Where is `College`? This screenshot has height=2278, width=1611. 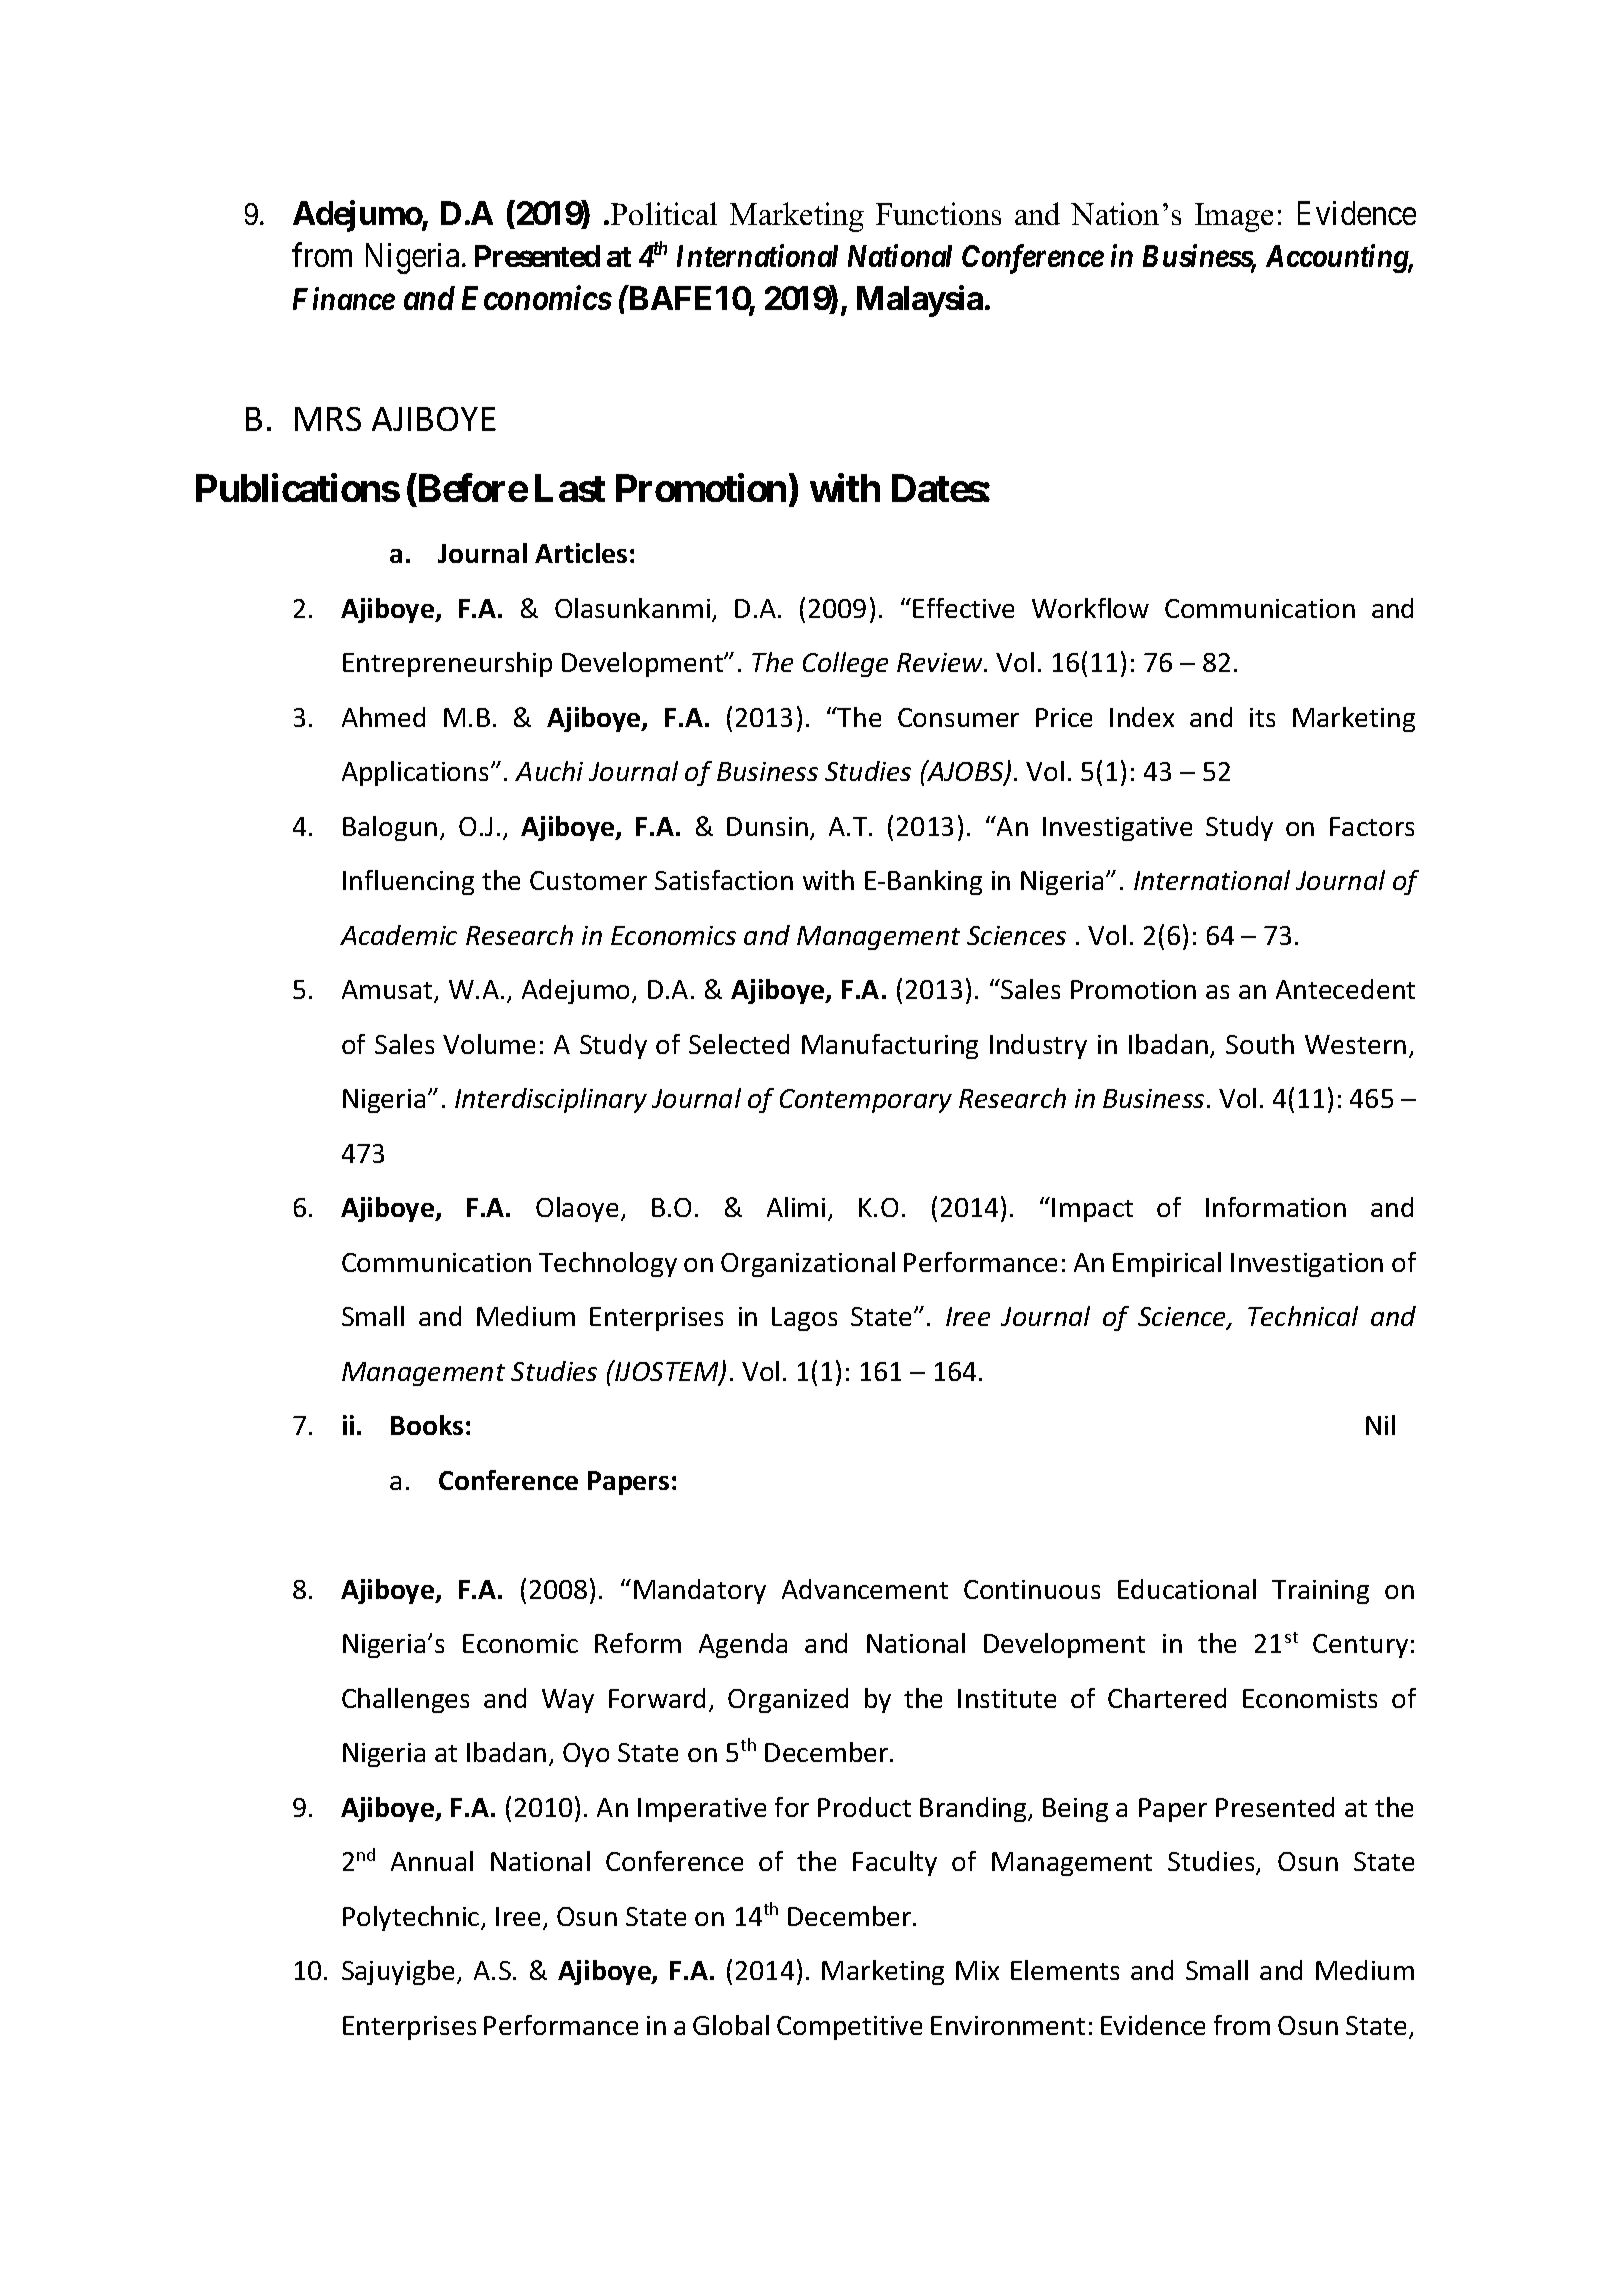
College is located at coordinates (845, 664).
